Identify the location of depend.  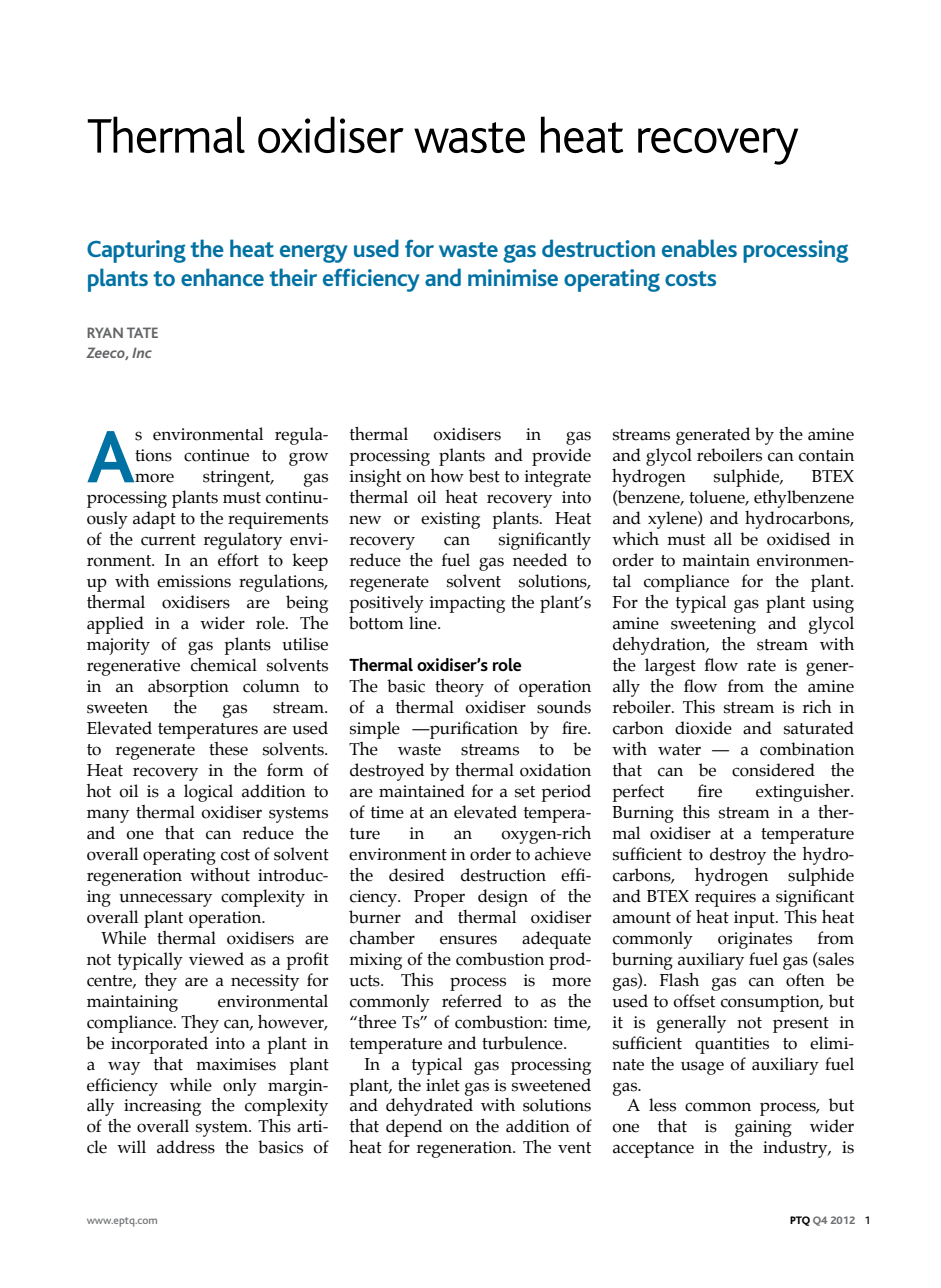
(414, 1128).
